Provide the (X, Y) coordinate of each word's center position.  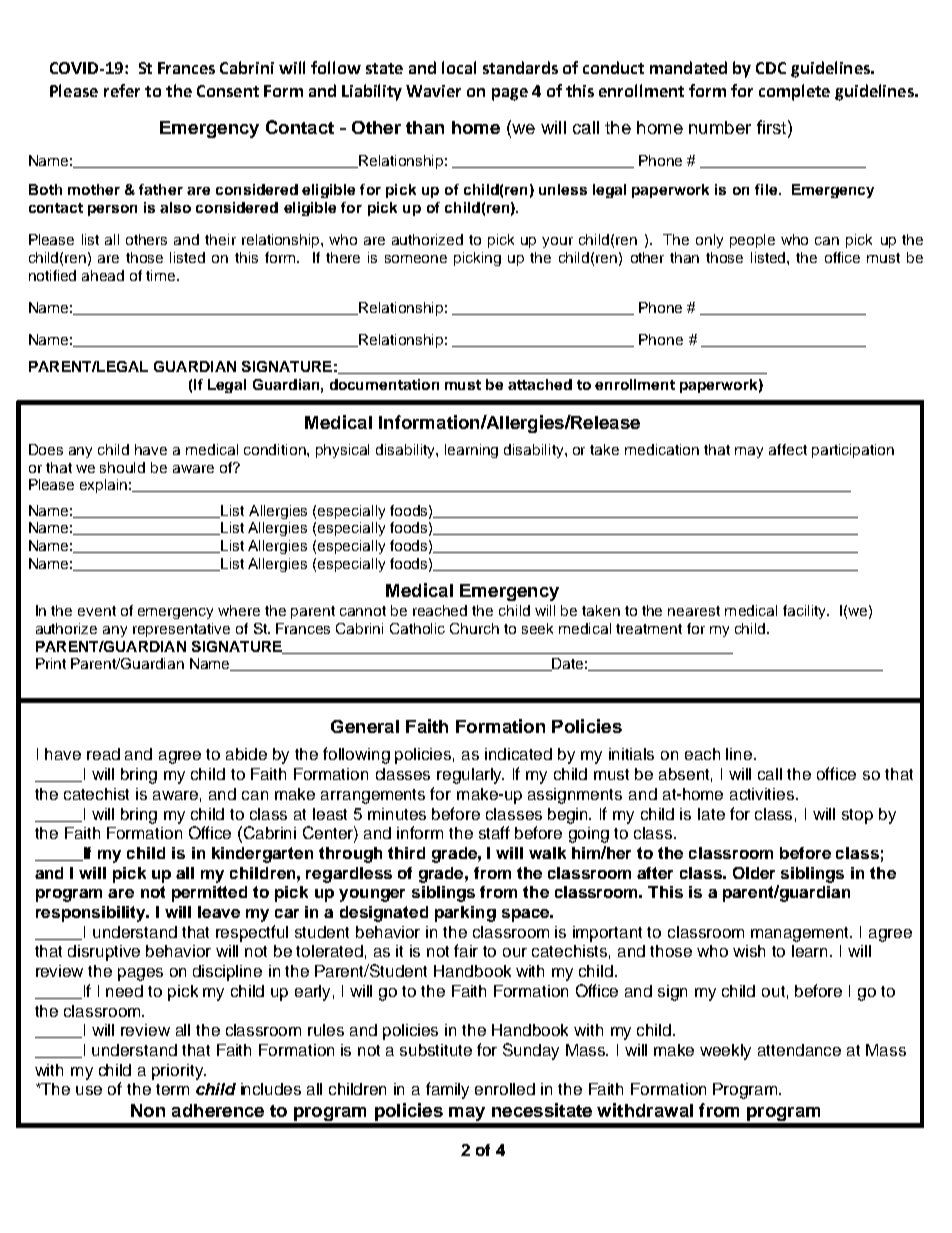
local (459, 67)
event (97, 611)
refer (122, 90)
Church (474, 628)
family (447, 1090)
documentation (384, 384)
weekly (725, 1052)
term (172, 1089)
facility (805, 612)
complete (794, 92)
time (162, 275)
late (711, 814)
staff (494, 832)
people (752, 241)
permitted (209, 894)
